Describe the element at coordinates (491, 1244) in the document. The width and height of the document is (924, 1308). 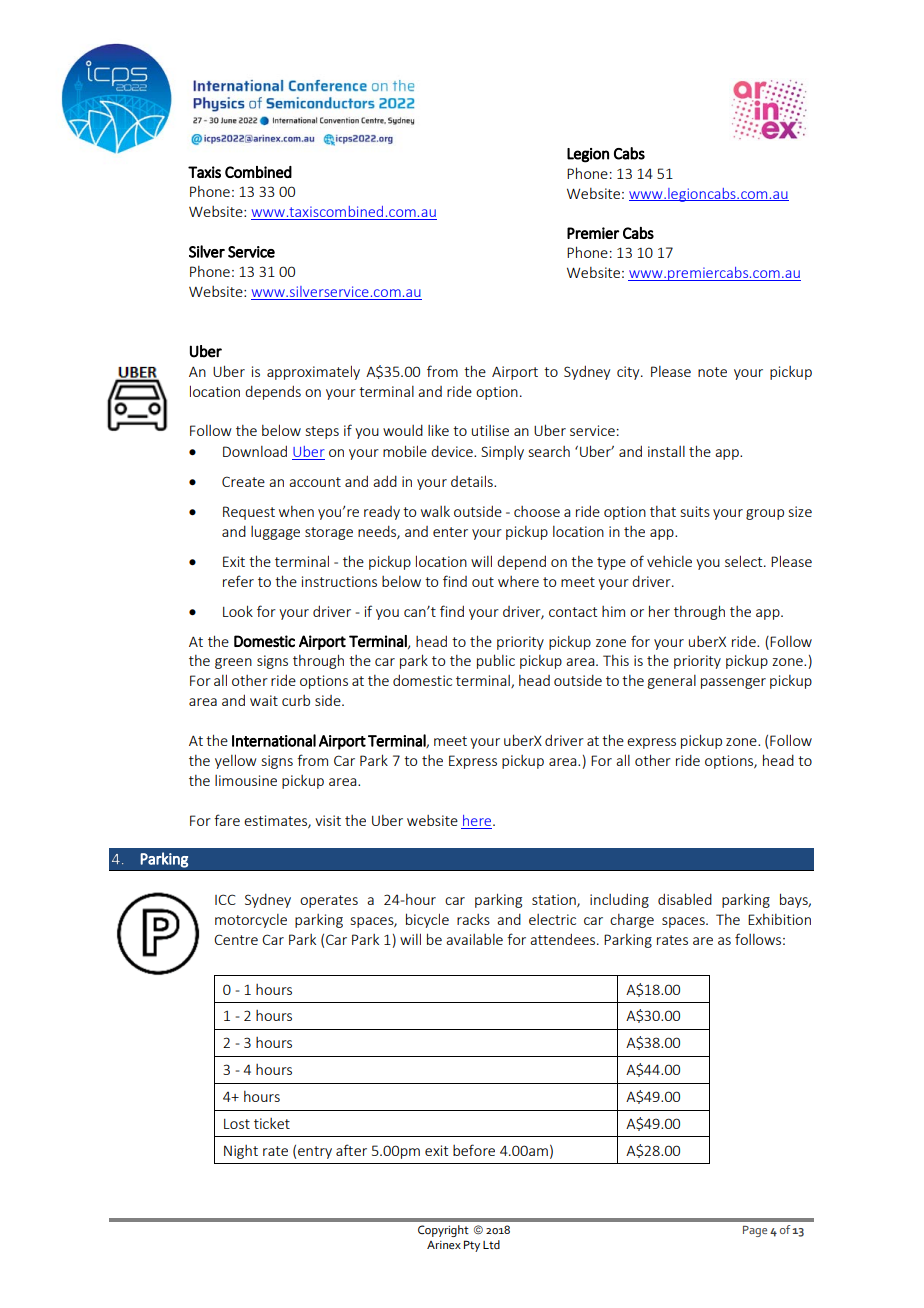
I see `Ltd` at that location.
